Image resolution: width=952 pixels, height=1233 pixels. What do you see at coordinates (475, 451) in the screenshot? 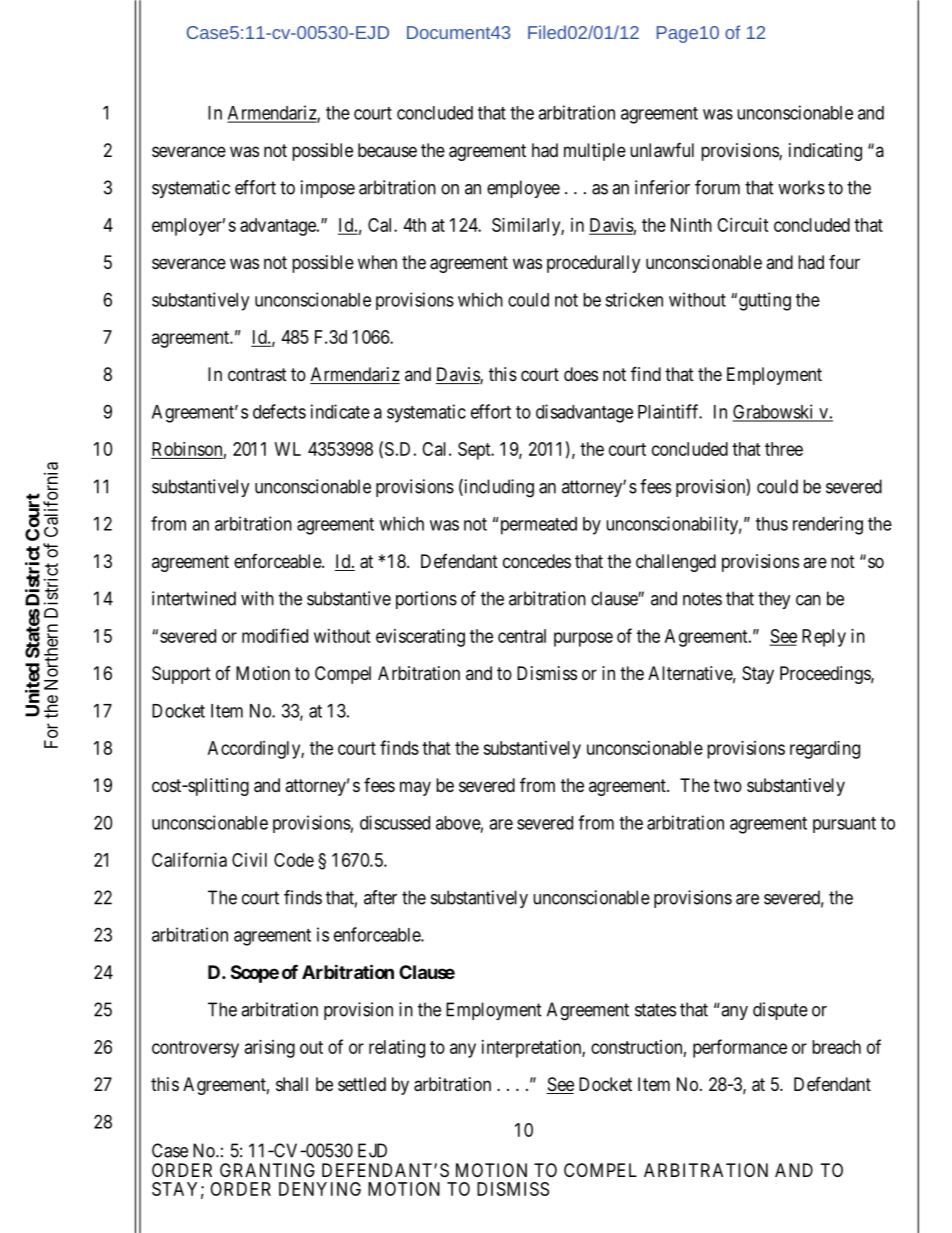
I see `Sept` at bounding box center [475, 451].
